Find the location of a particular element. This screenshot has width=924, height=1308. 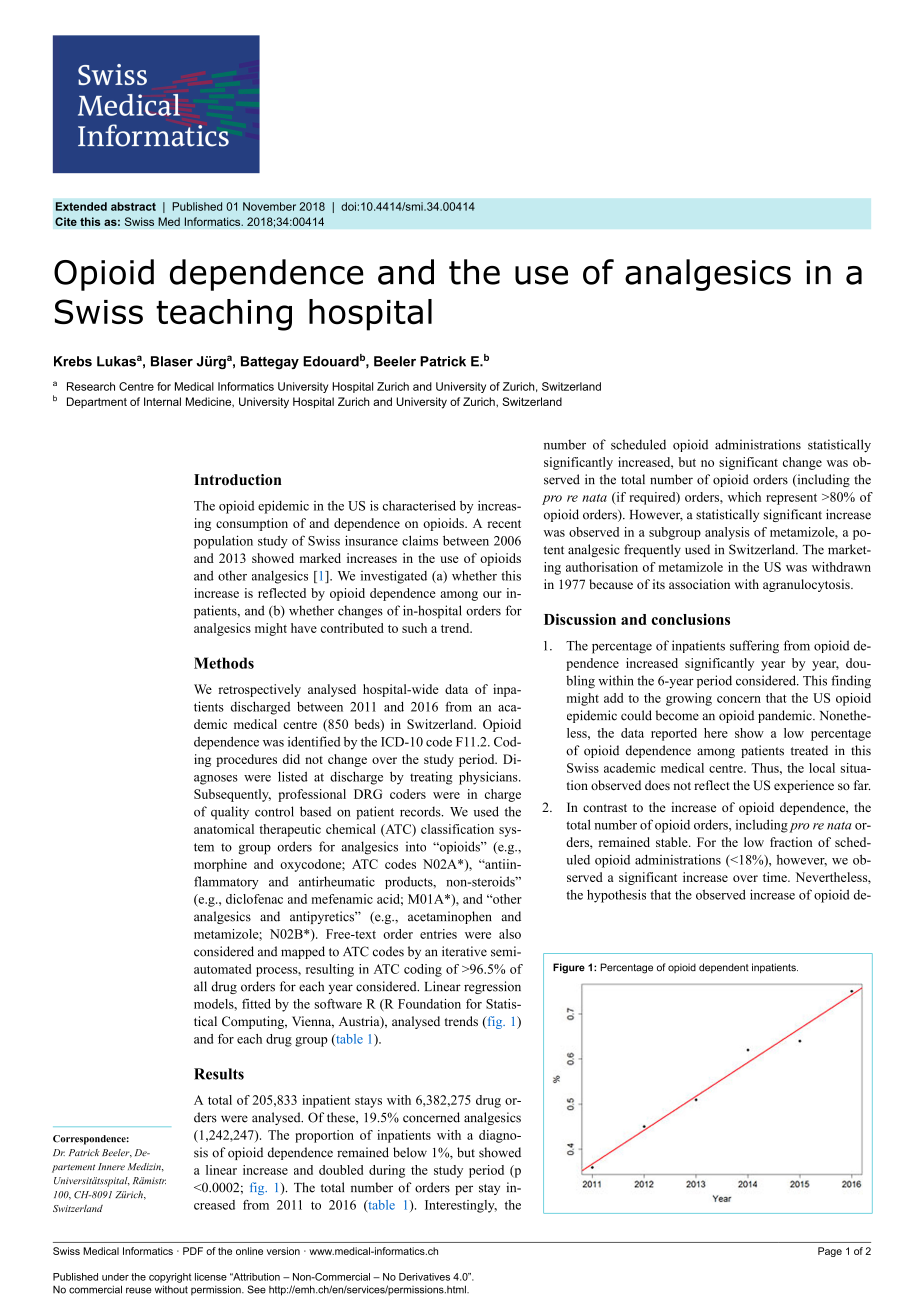

suffering is located at coordinates (754, 647).
